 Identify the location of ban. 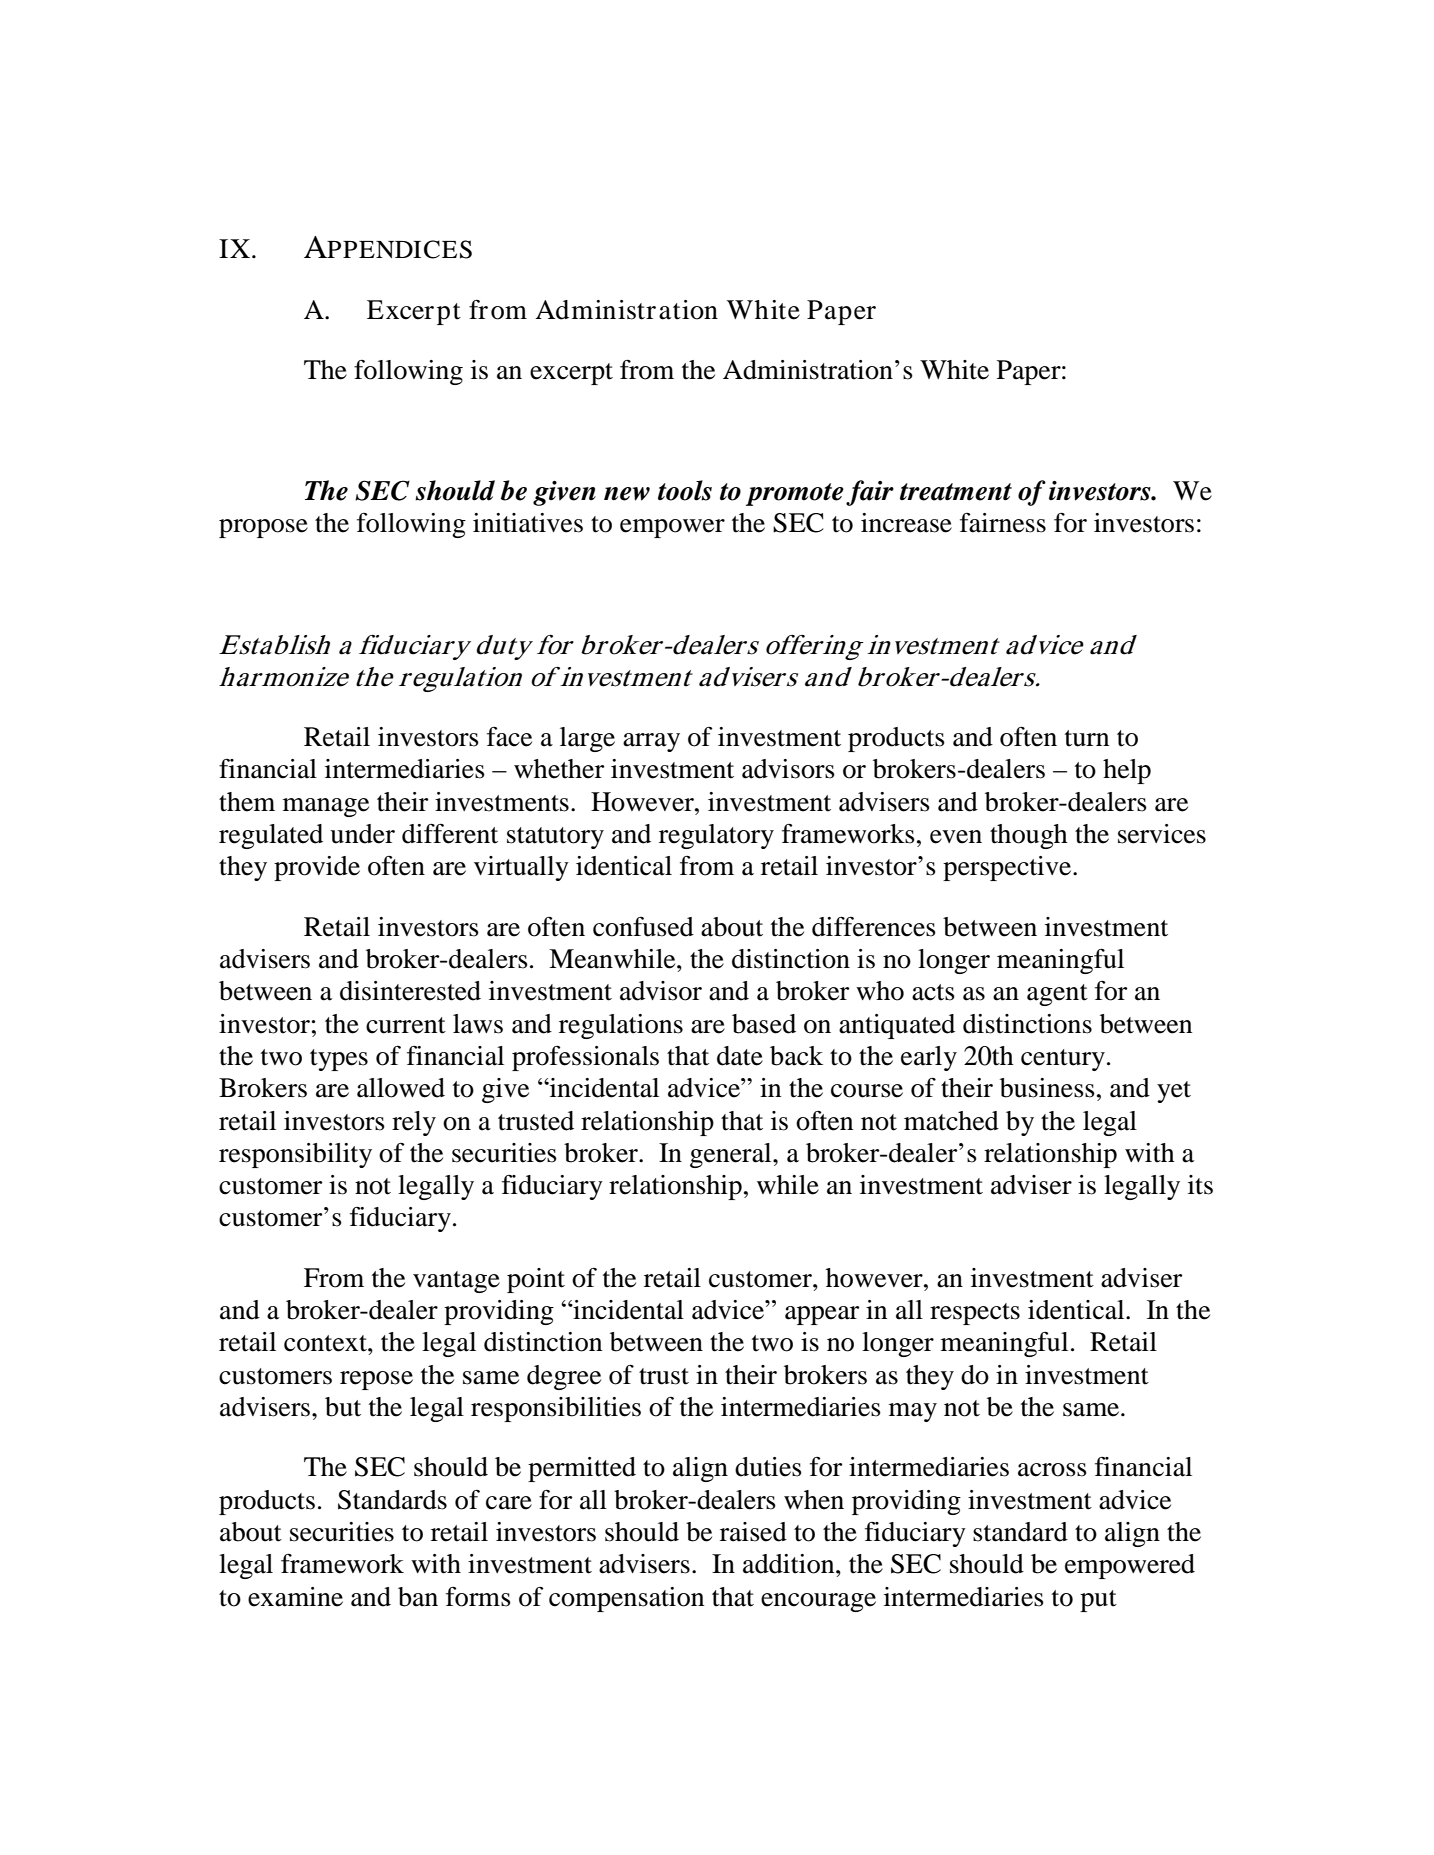
(418, 1597).
